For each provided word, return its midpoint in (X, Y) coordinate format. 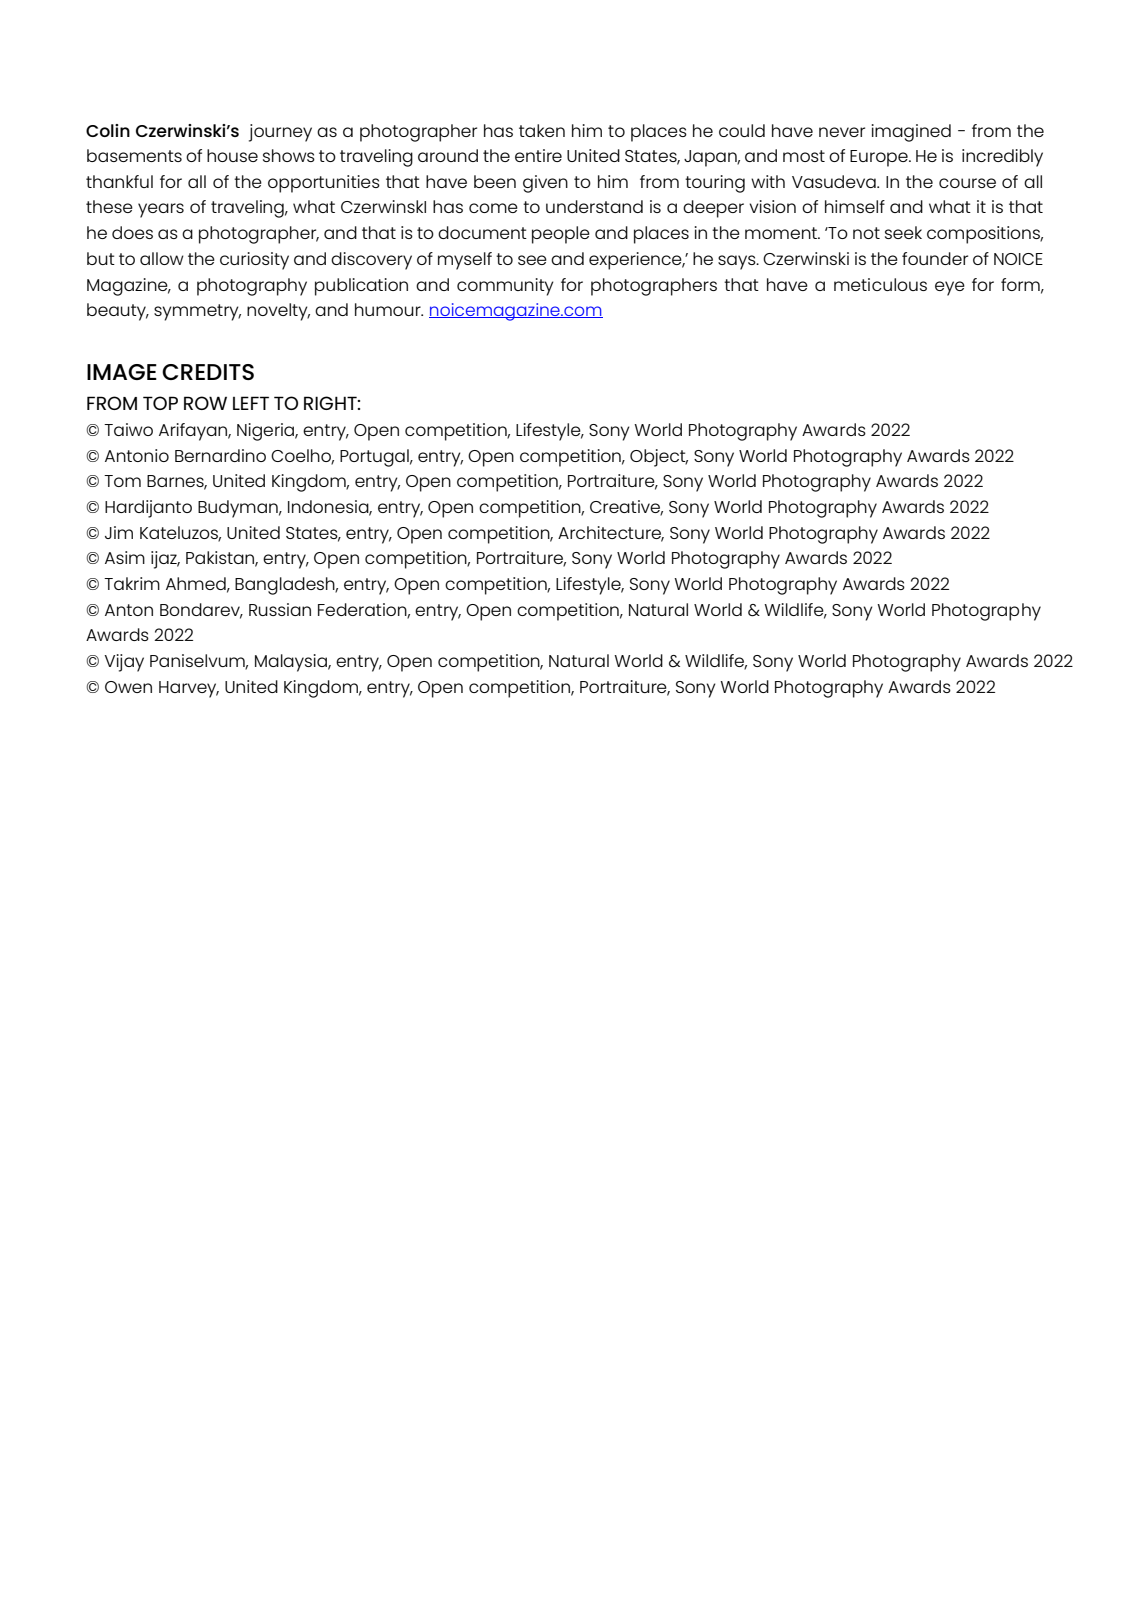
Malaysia (292, 663)
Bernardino (220, 455)
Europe (880, 158)
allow (162, 258)
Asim (125, 557)
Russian (280, 609)
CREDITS (208, 372)
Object (659, 458)
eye (950, 288)
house (232, 155)
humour (389, 309)
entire (538, 155)
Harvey (189, 689)
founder (935, 258)
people (561, 235)
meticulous (880, 284)
